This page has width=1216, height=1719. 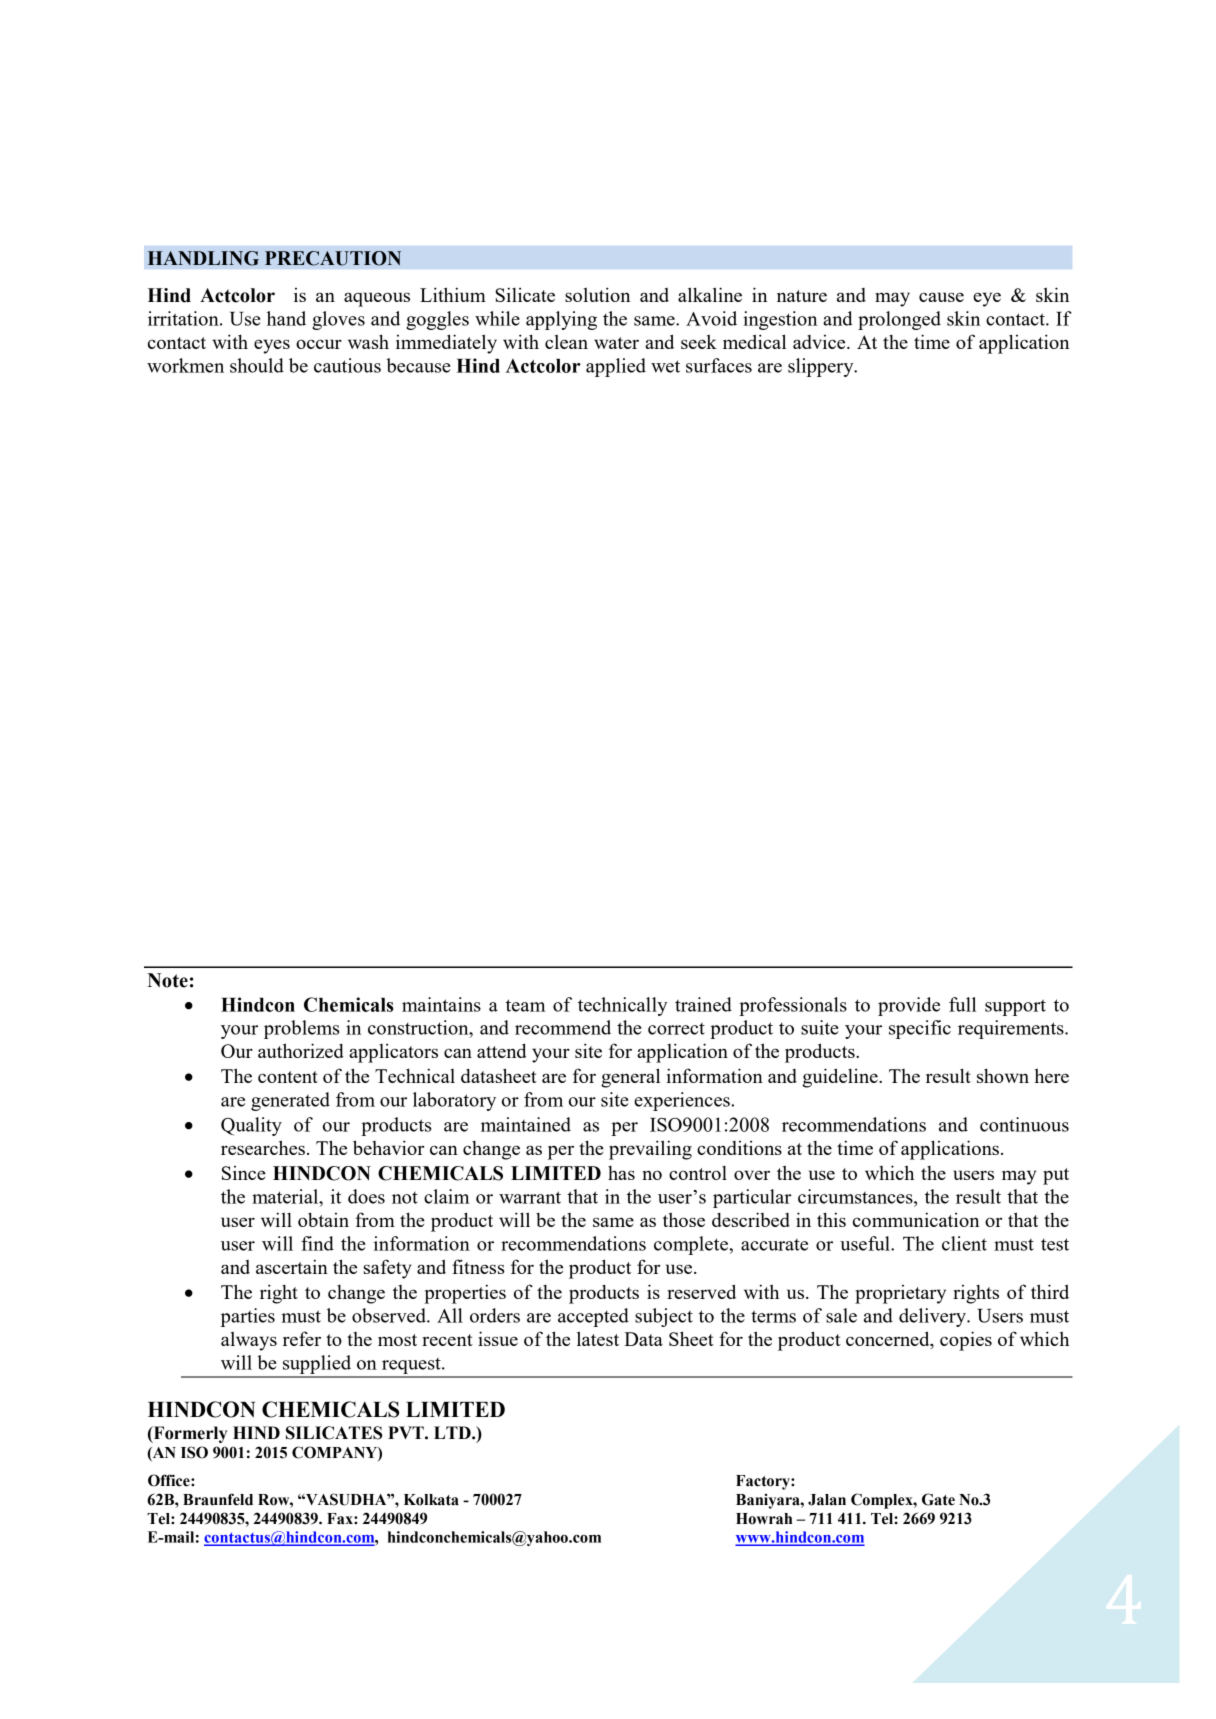 What do you see at coordinates (431, 1500) in the page?
I see `Kolkata` at bounding box center [431, 1500].
